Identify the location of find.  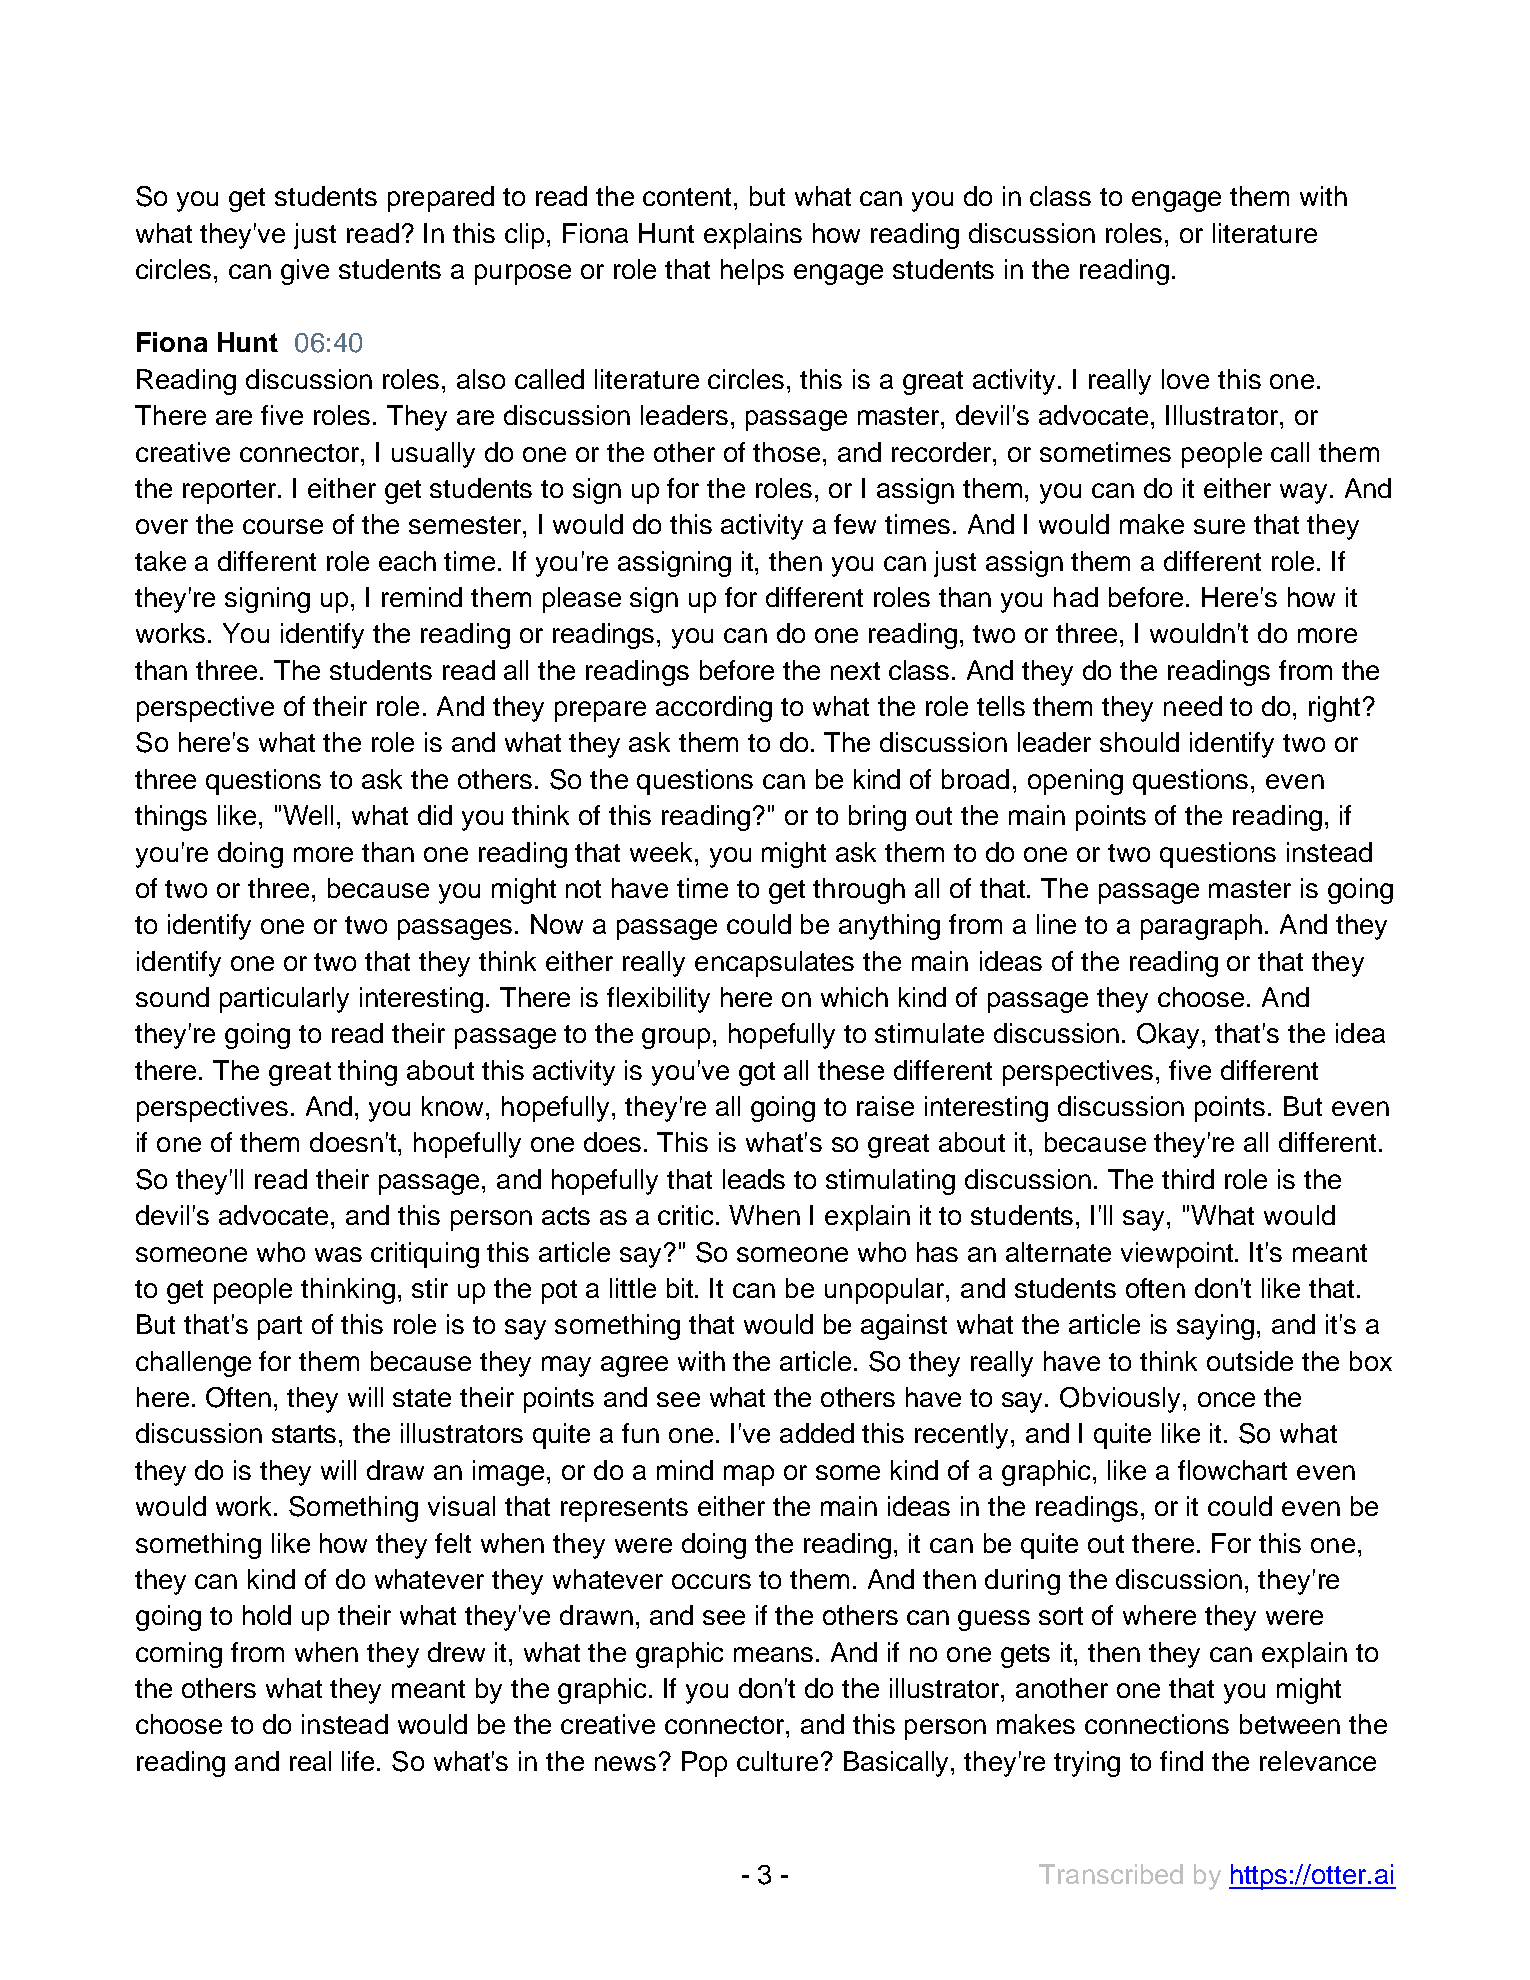
(1181, 1761).
